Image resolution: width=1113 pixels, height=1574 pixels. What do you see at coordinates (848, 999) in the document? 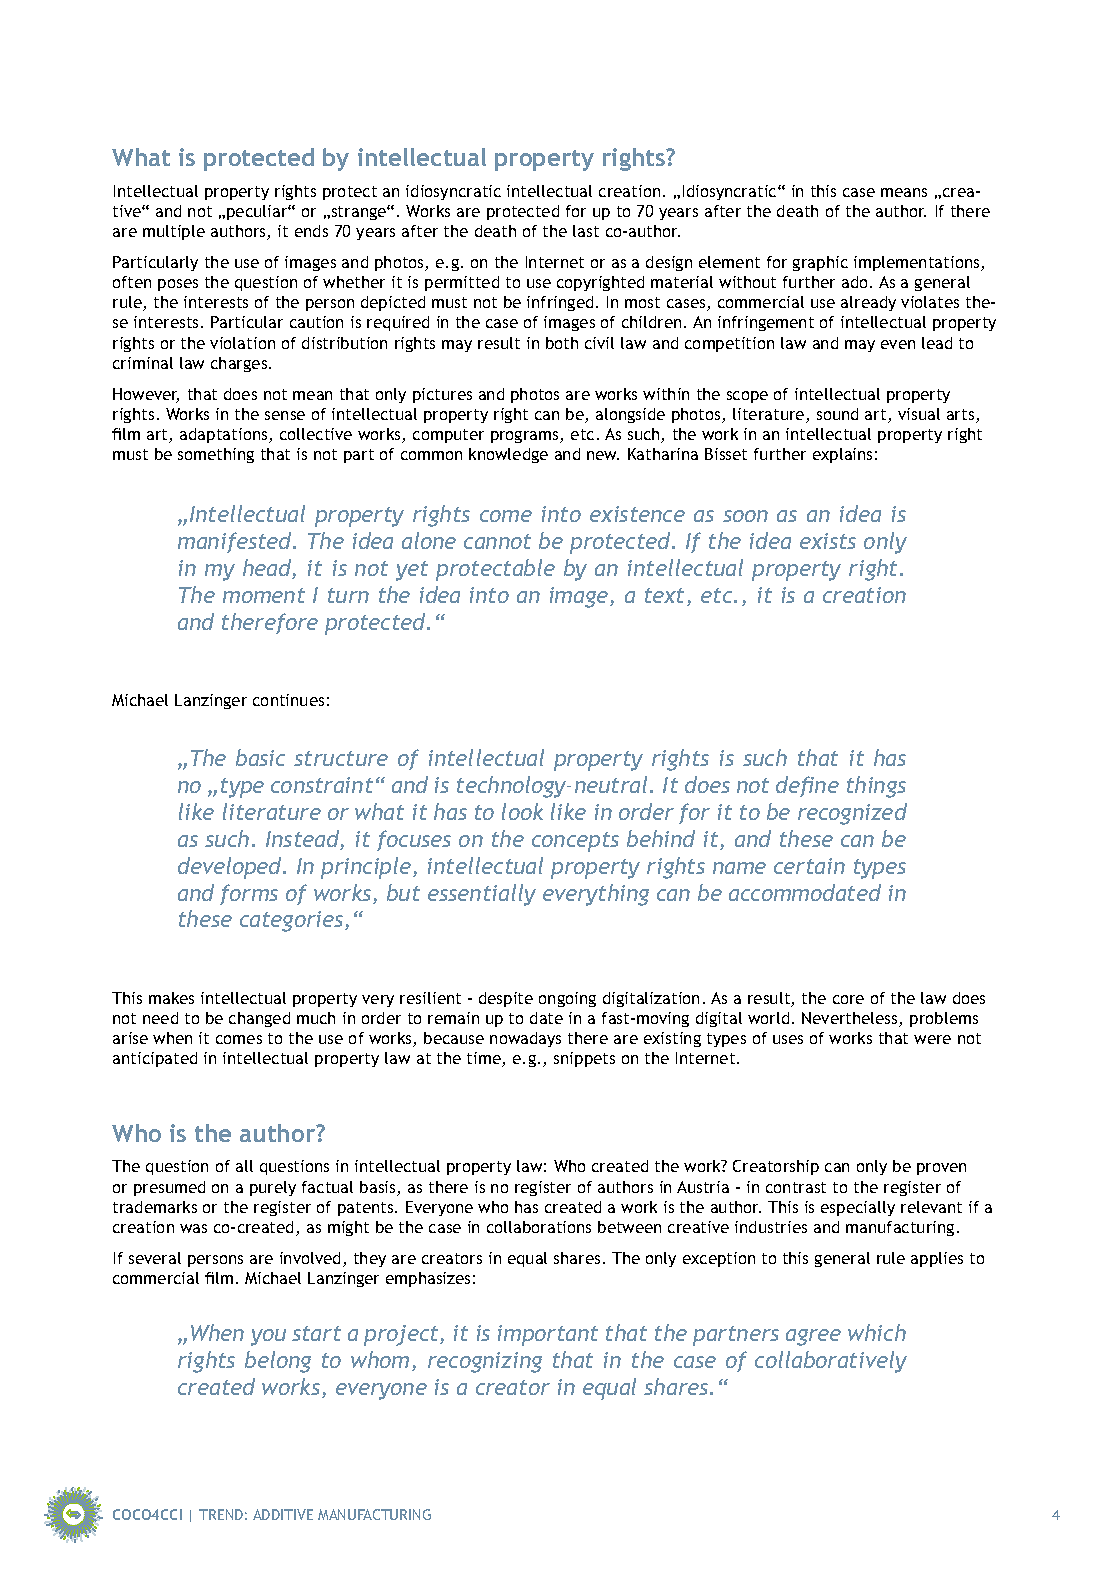
I see `core` at bounding box center [848, 999].
